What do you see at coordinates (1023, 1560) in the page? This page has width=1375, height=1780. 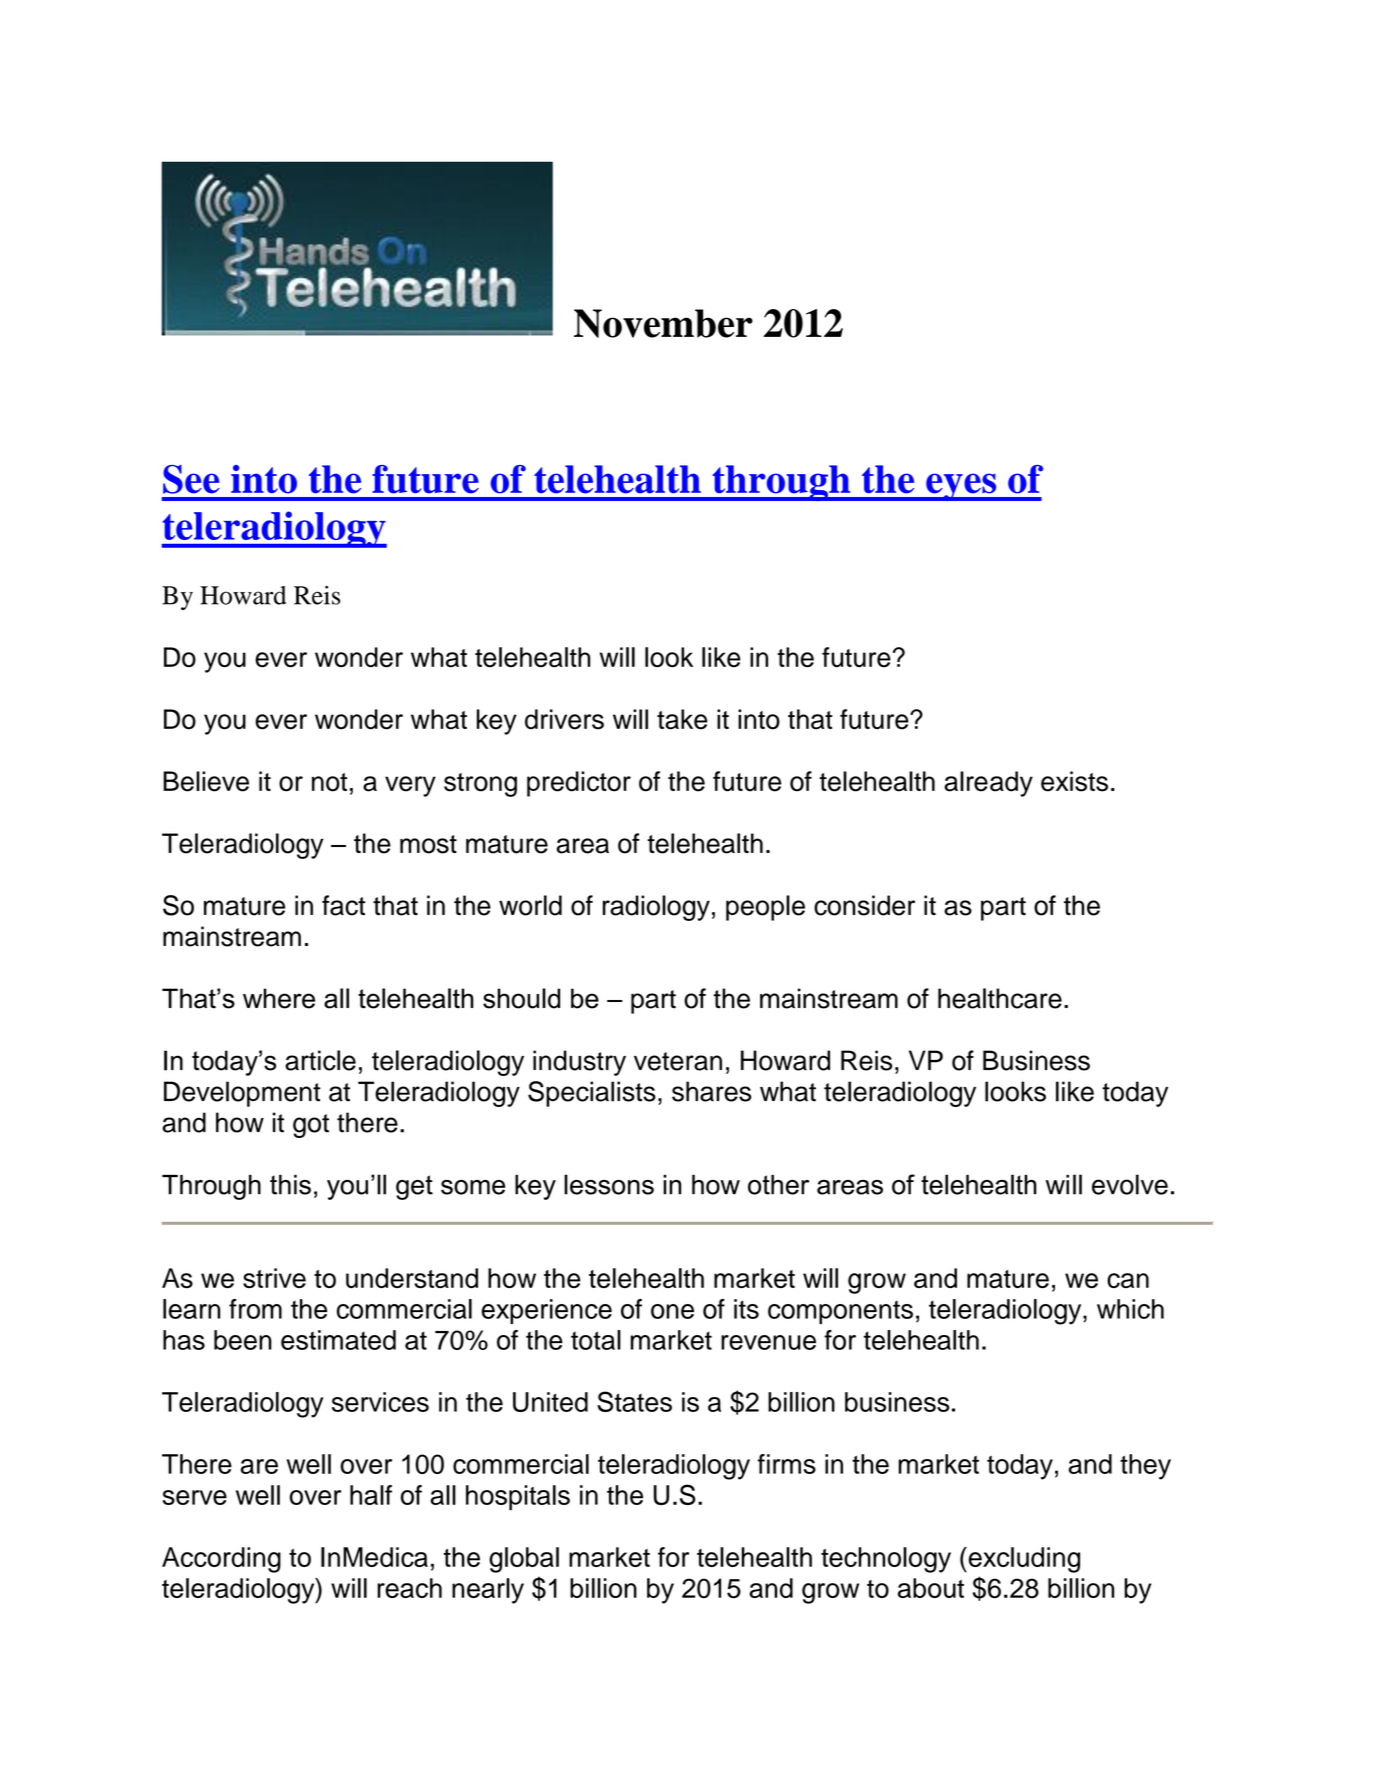 I see `excluding` at bounding box center [1023, 1560].
